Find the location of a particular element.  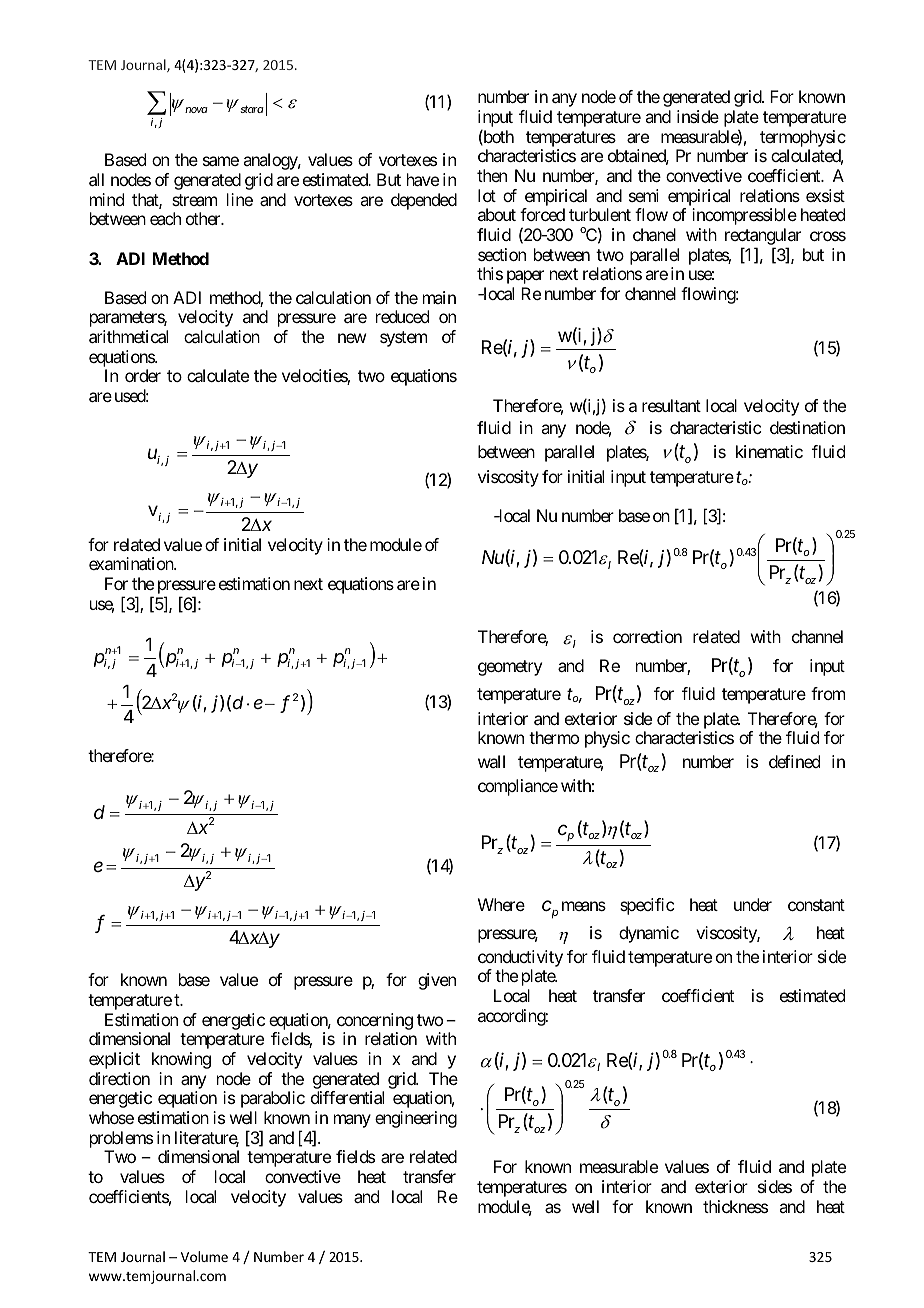

incompressible is located at coordinates (744, 216).
